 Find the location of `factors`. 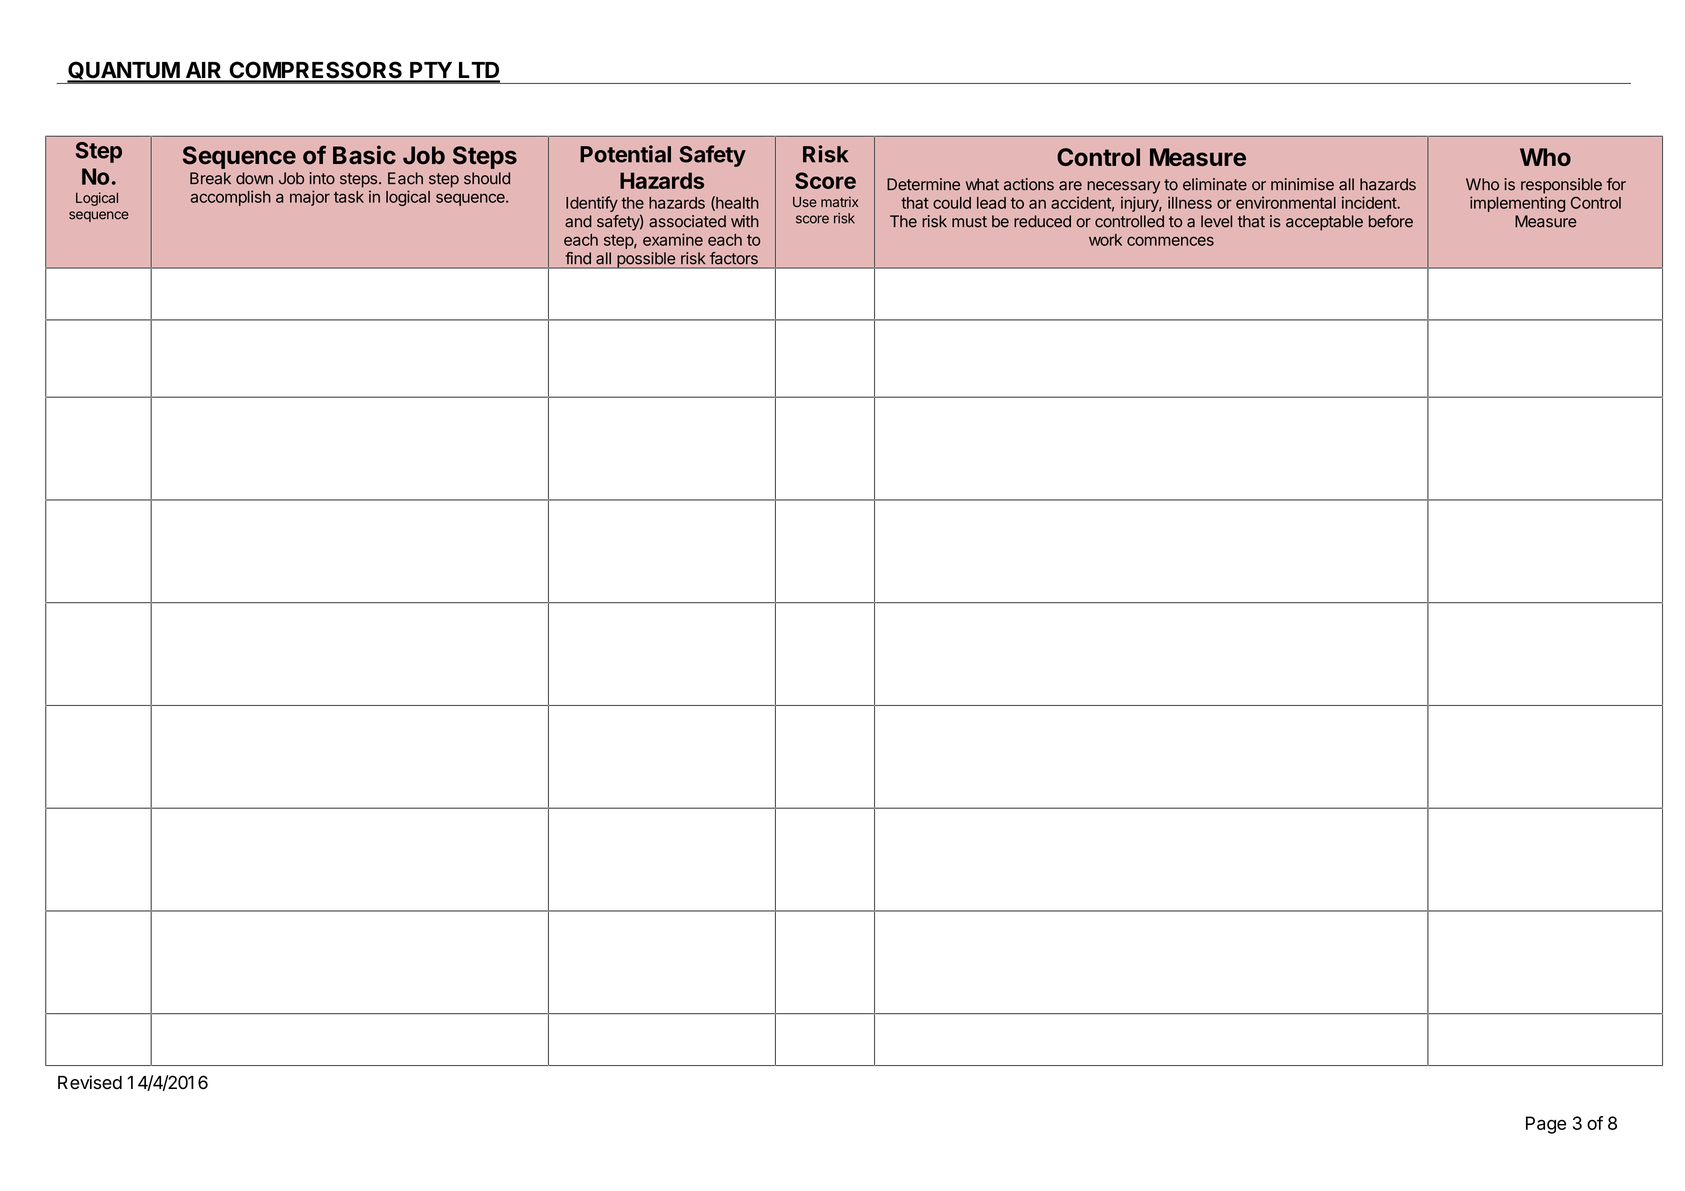

factors is located at coordinates (734, 258).
